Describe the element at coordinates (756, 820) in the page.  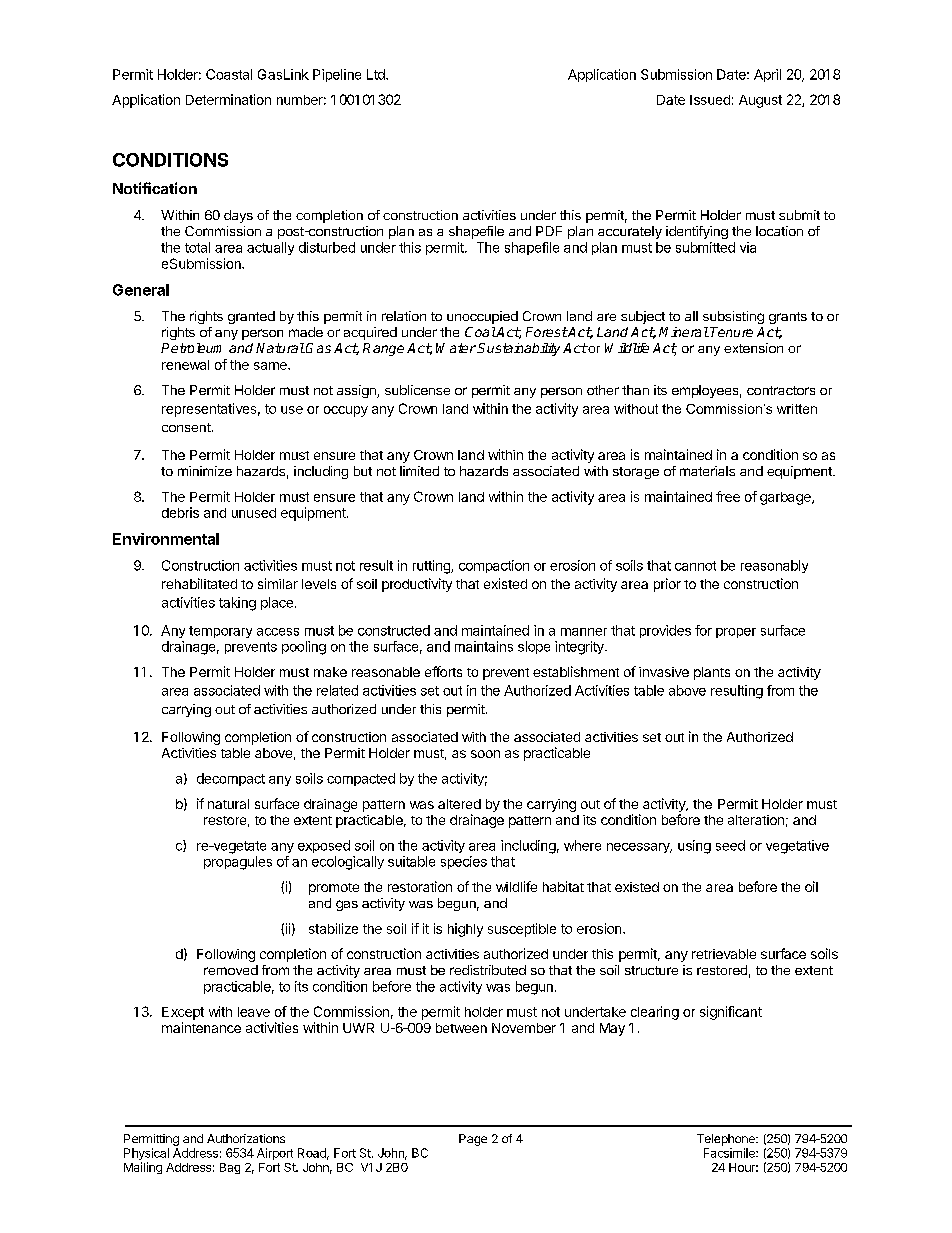
I see `alteration` at that location.
